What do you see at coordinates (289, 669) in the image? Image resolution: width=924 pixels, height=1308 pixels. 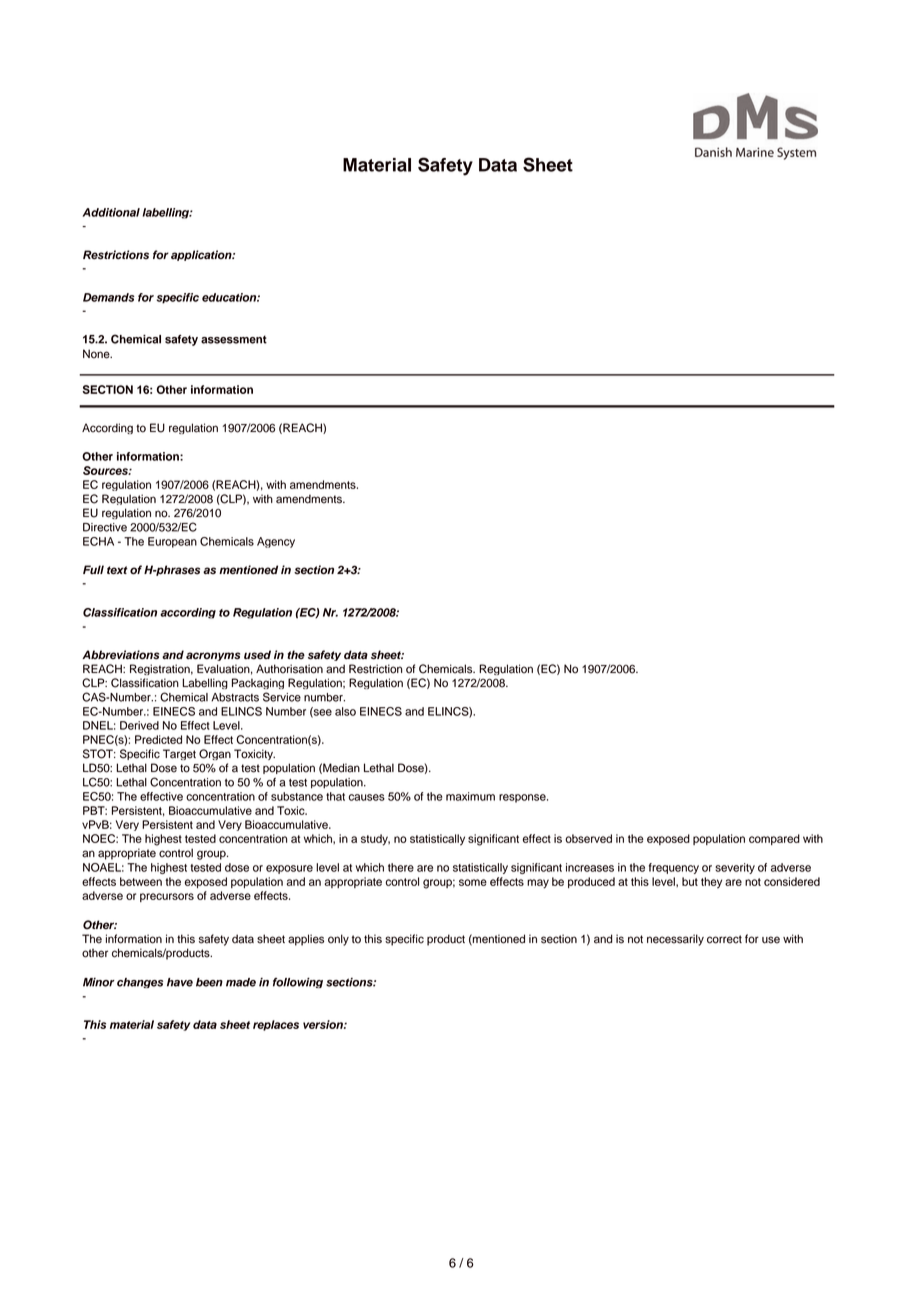 I see `Authorisation` at bounding box center [289, 669].
